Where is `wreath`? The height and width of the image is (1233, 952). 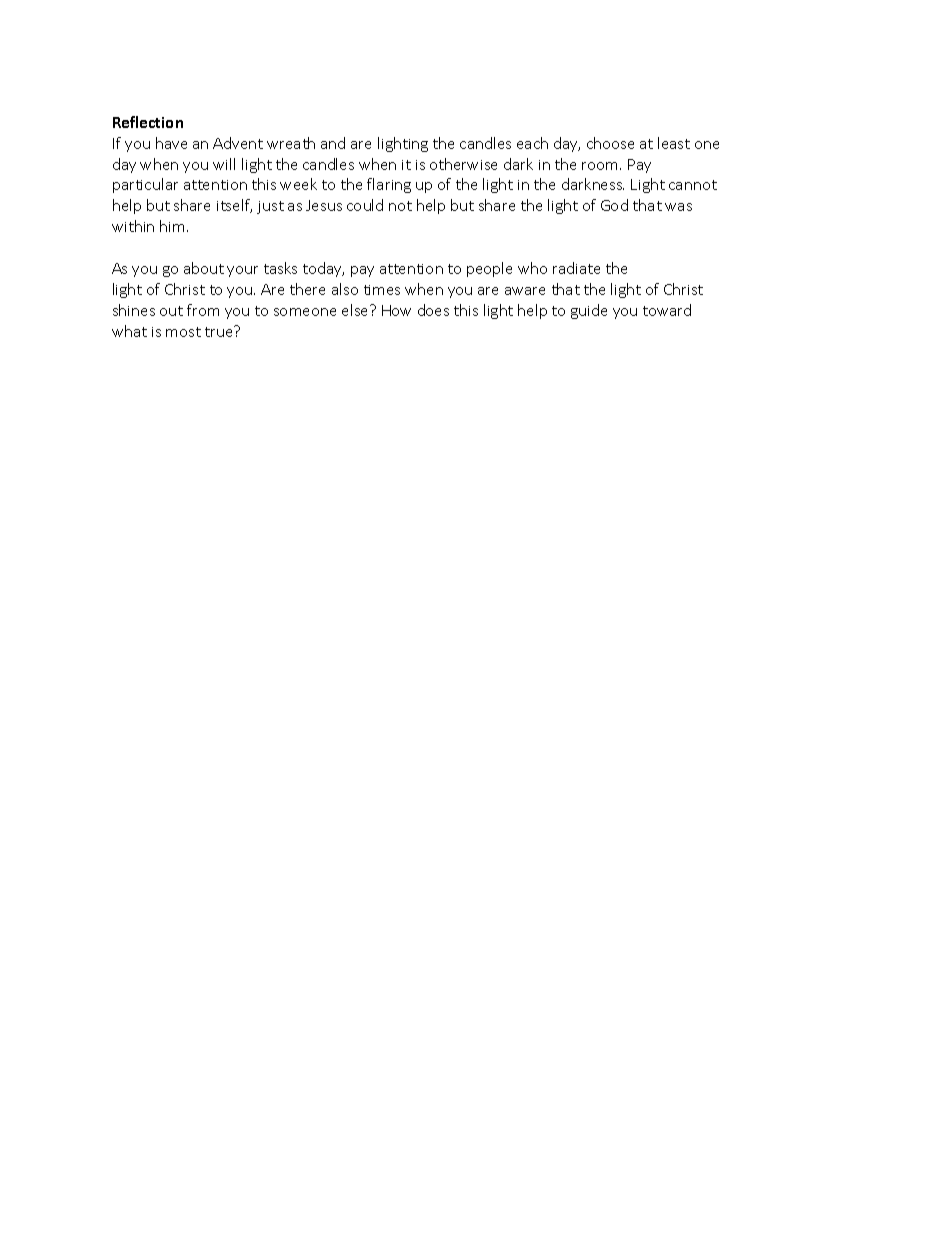 wreath is located at coordinates (291, 143).
